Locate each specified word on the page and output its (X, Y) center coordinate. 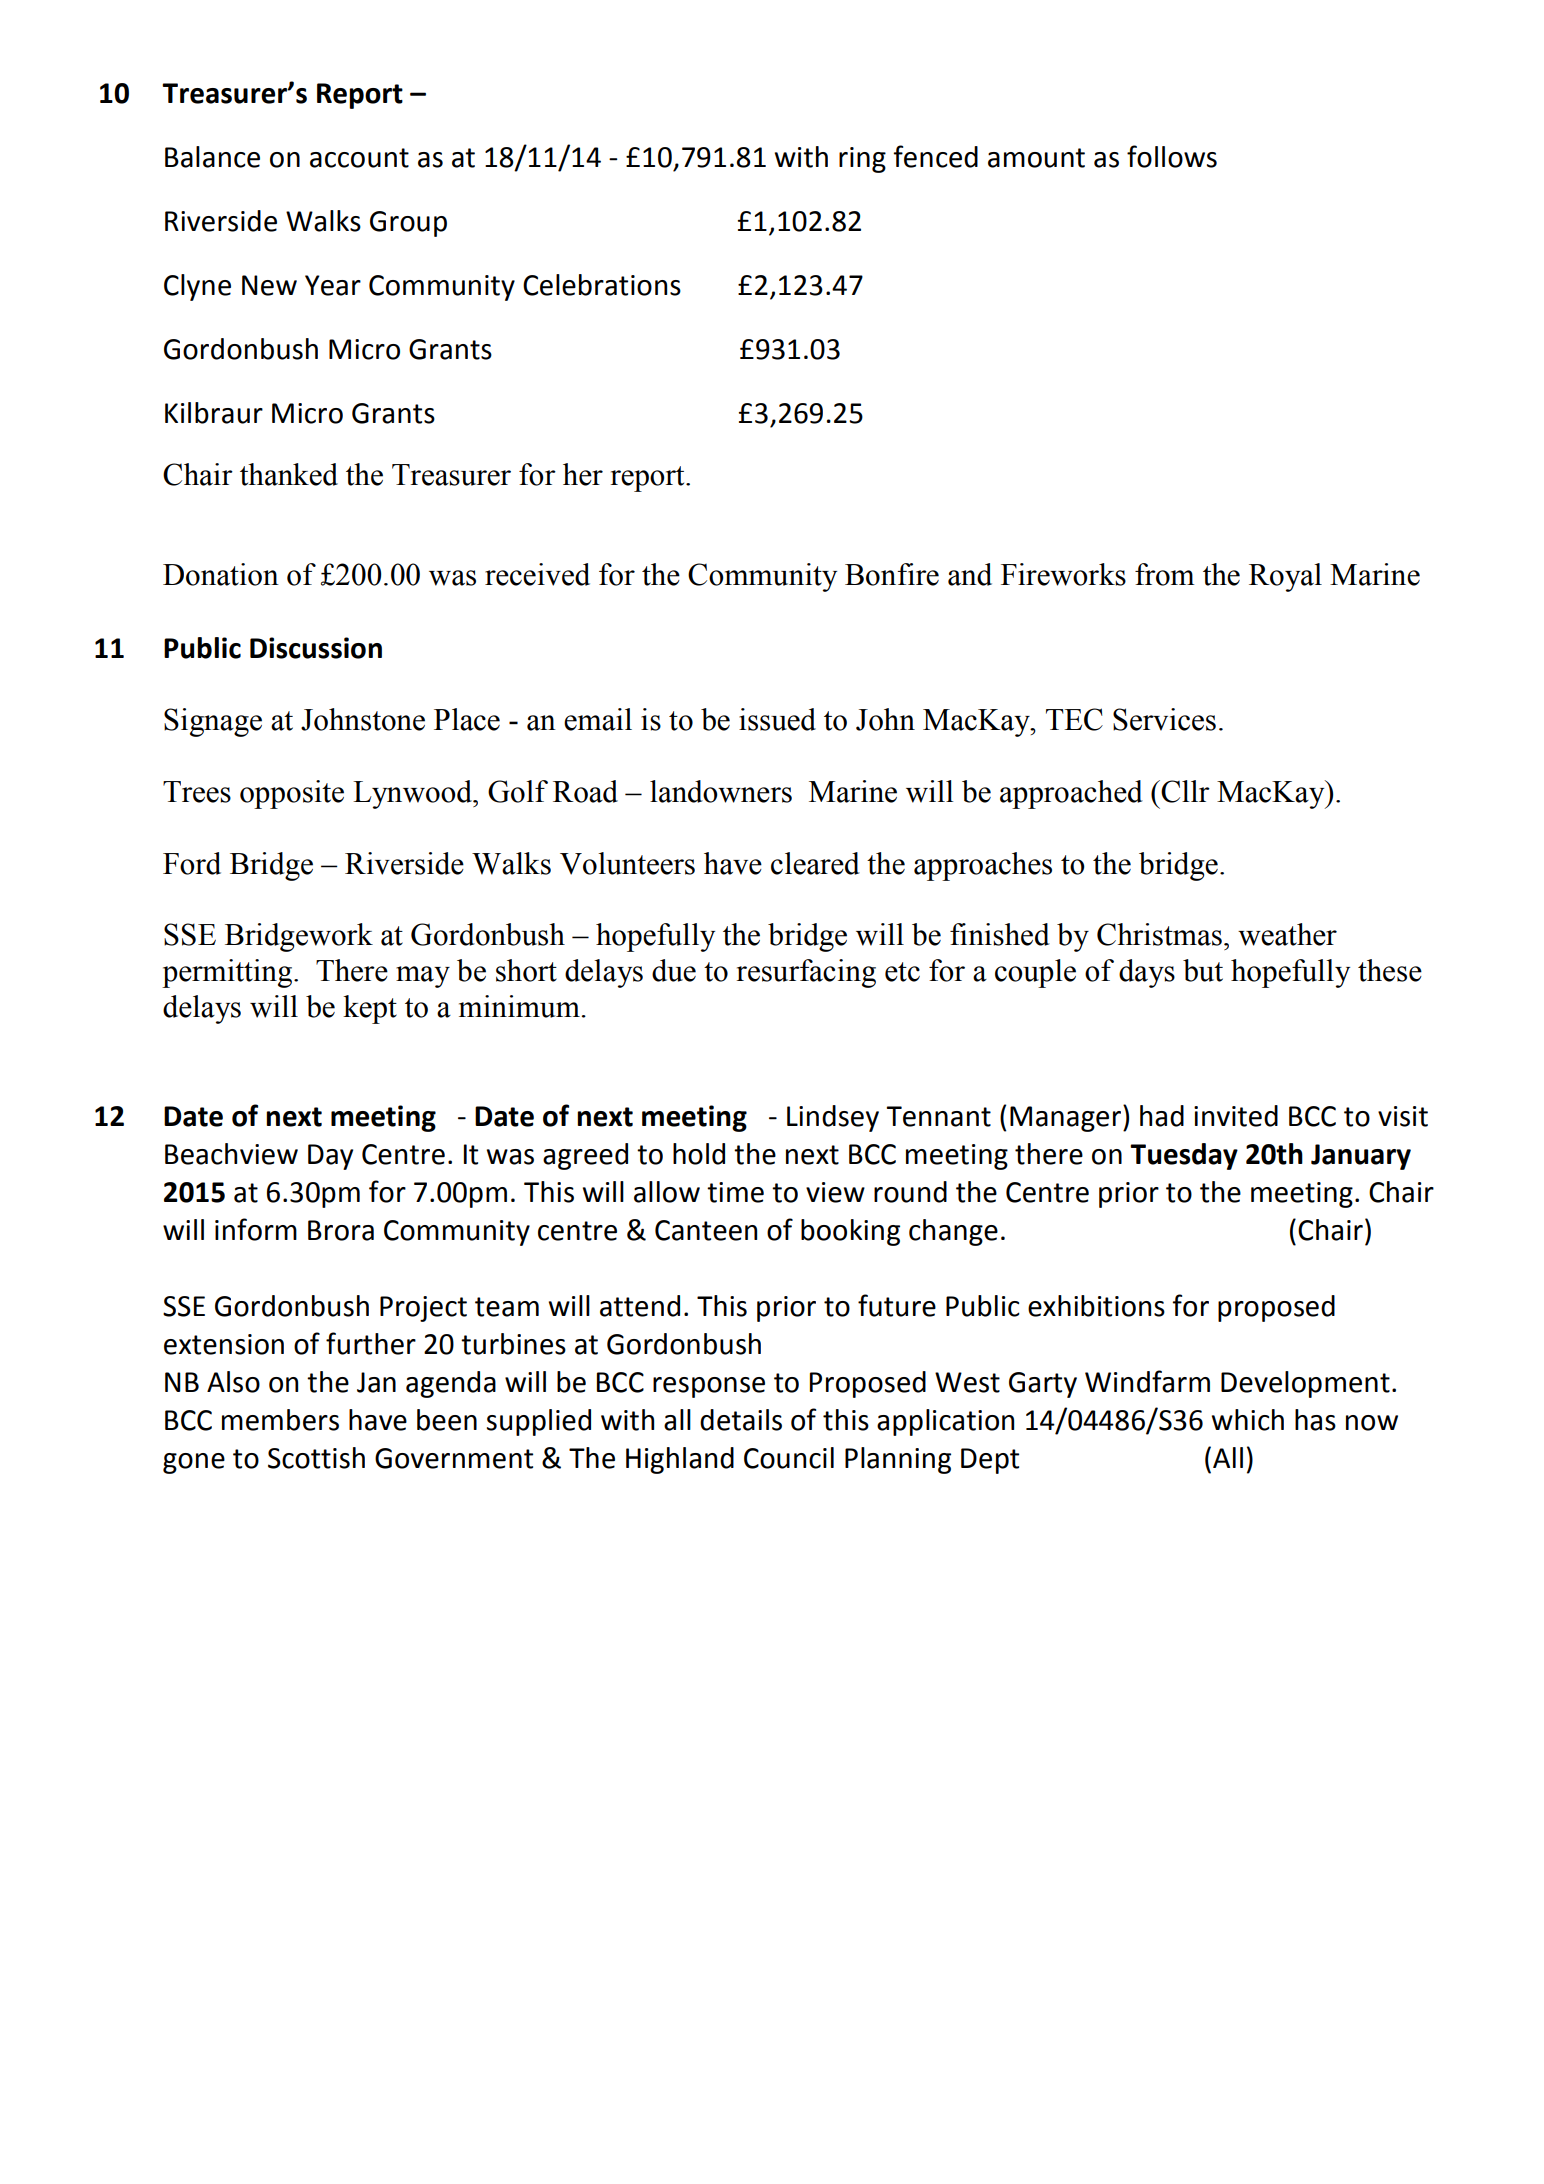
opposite (292, 794)
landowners (721, 791)
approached (1071, 794)
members (280, 1420)
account (359, 158)
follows (1172, 156)
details (741, 1420)
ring (862, 160)
